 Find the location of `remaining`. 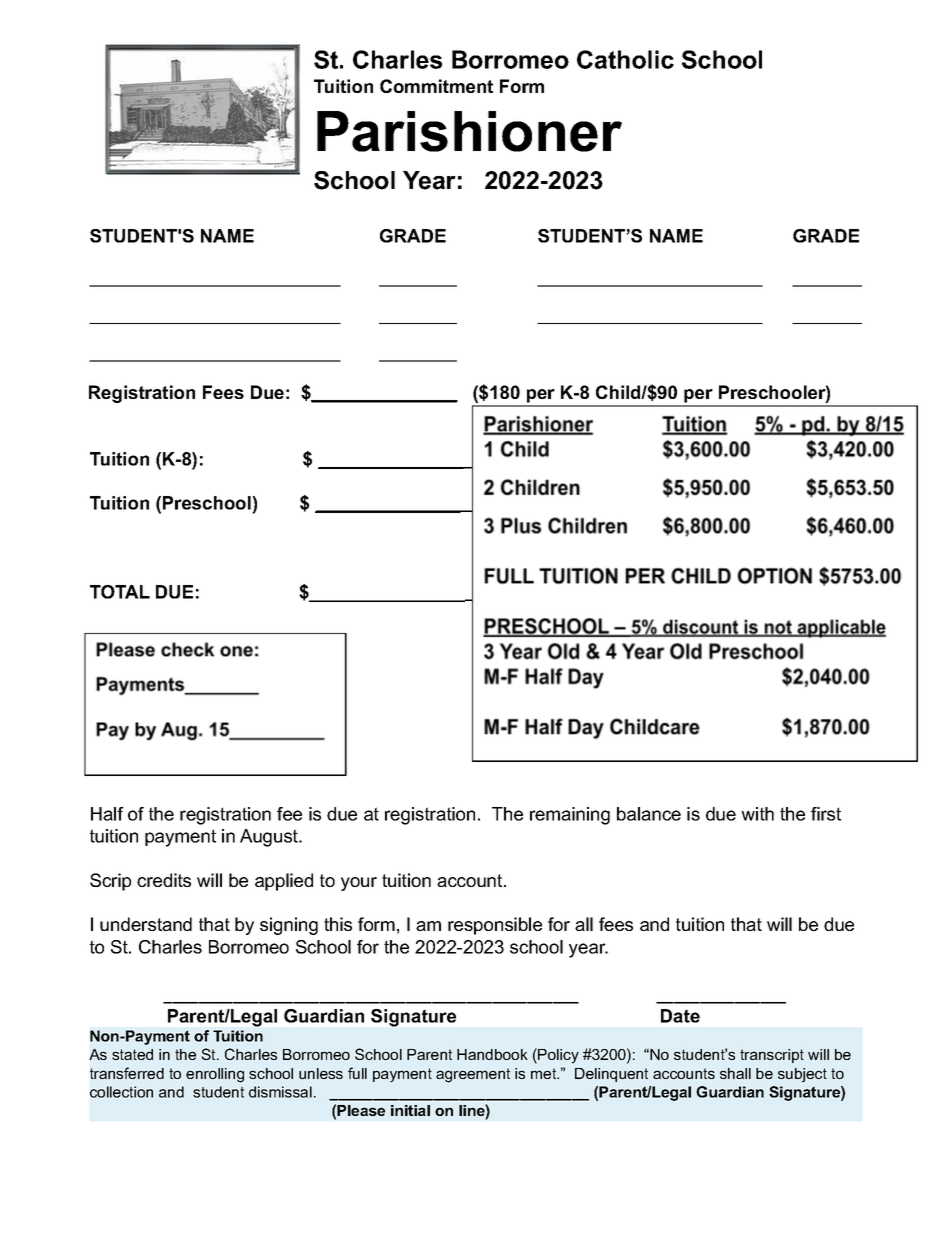

remaining is located at coordinates (570, 816).
